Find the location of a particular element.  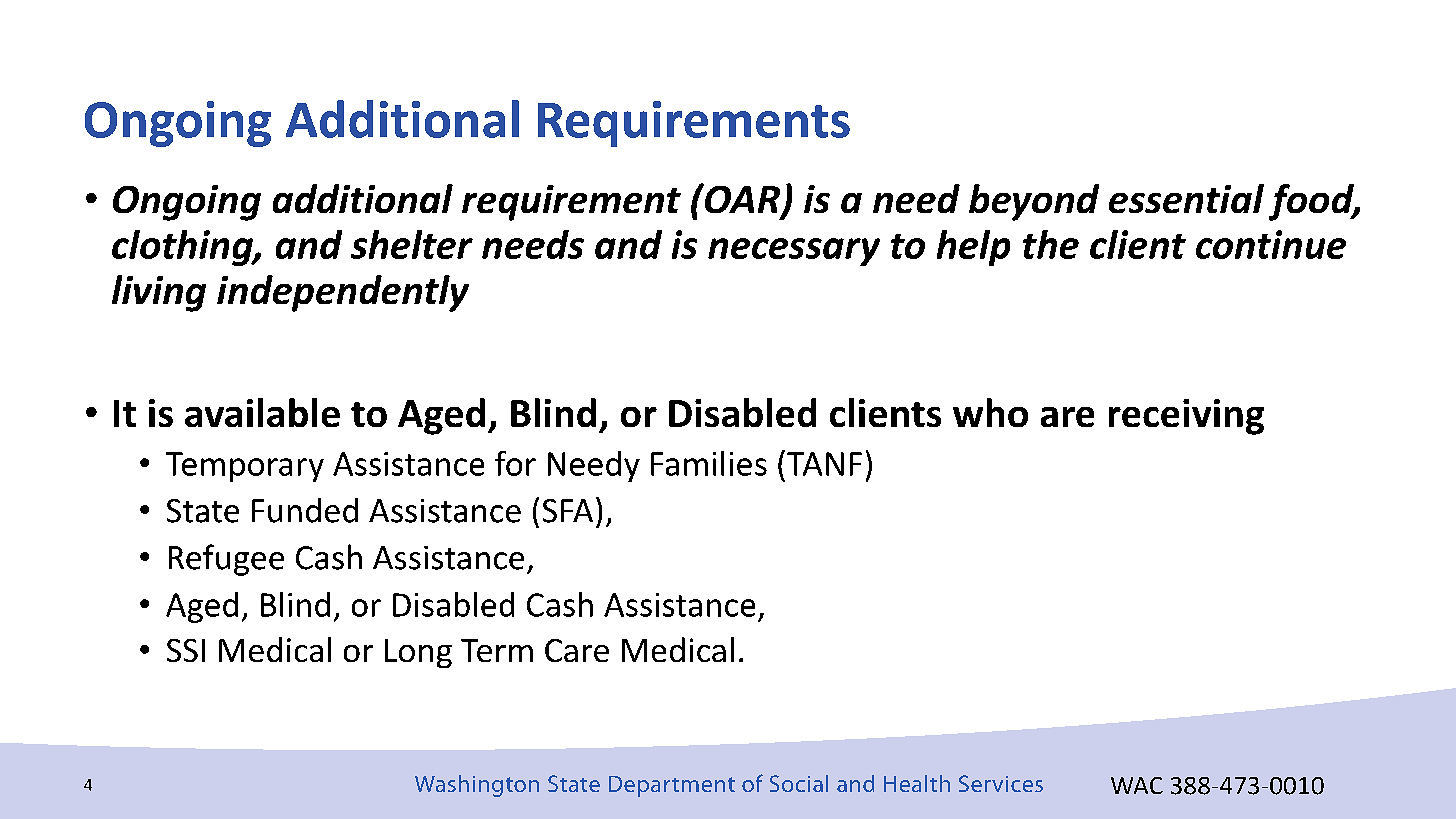

receiving is located at coordinates (1186, 417).
